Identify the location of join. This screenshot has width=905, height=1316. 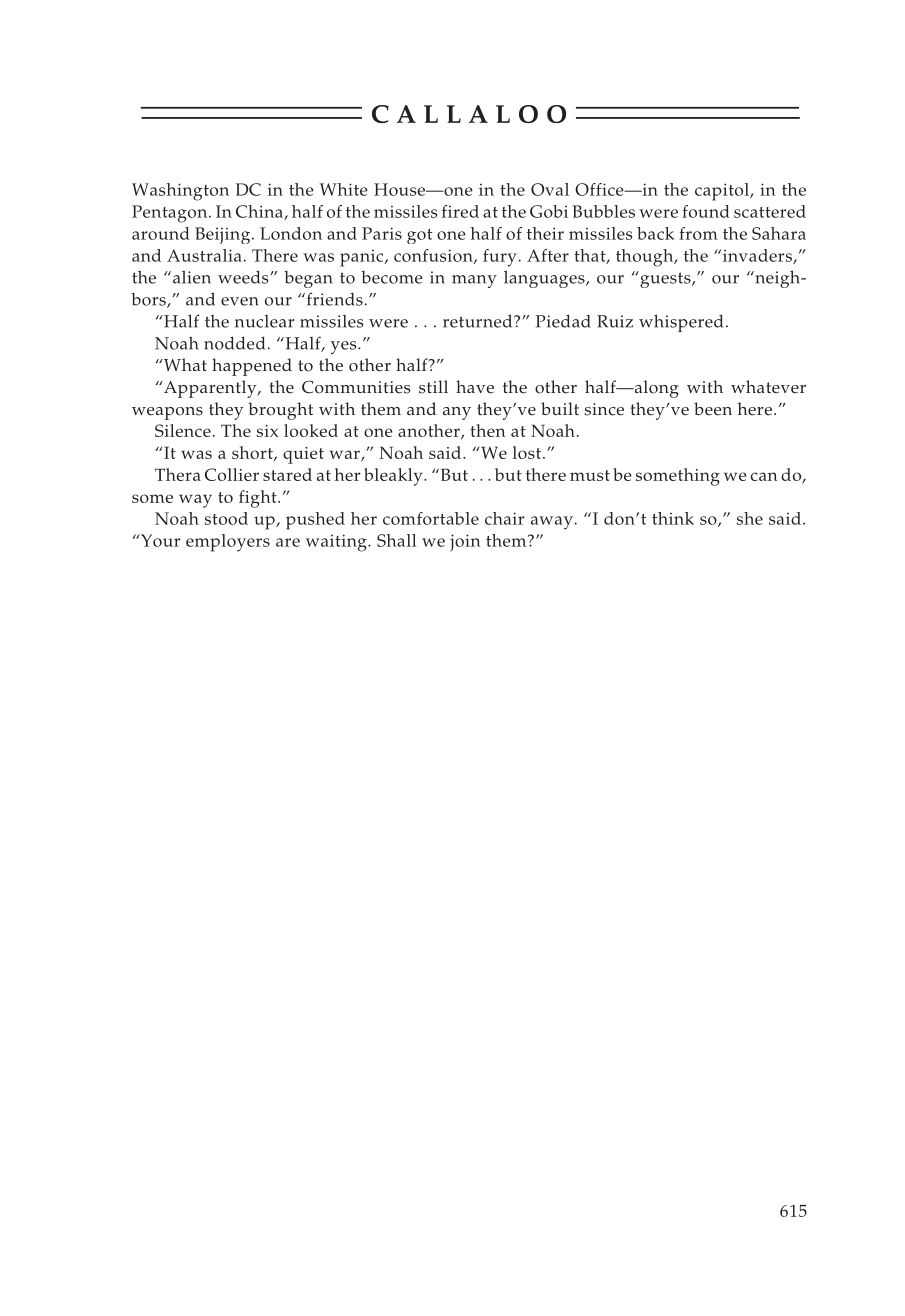
(465, 543).
